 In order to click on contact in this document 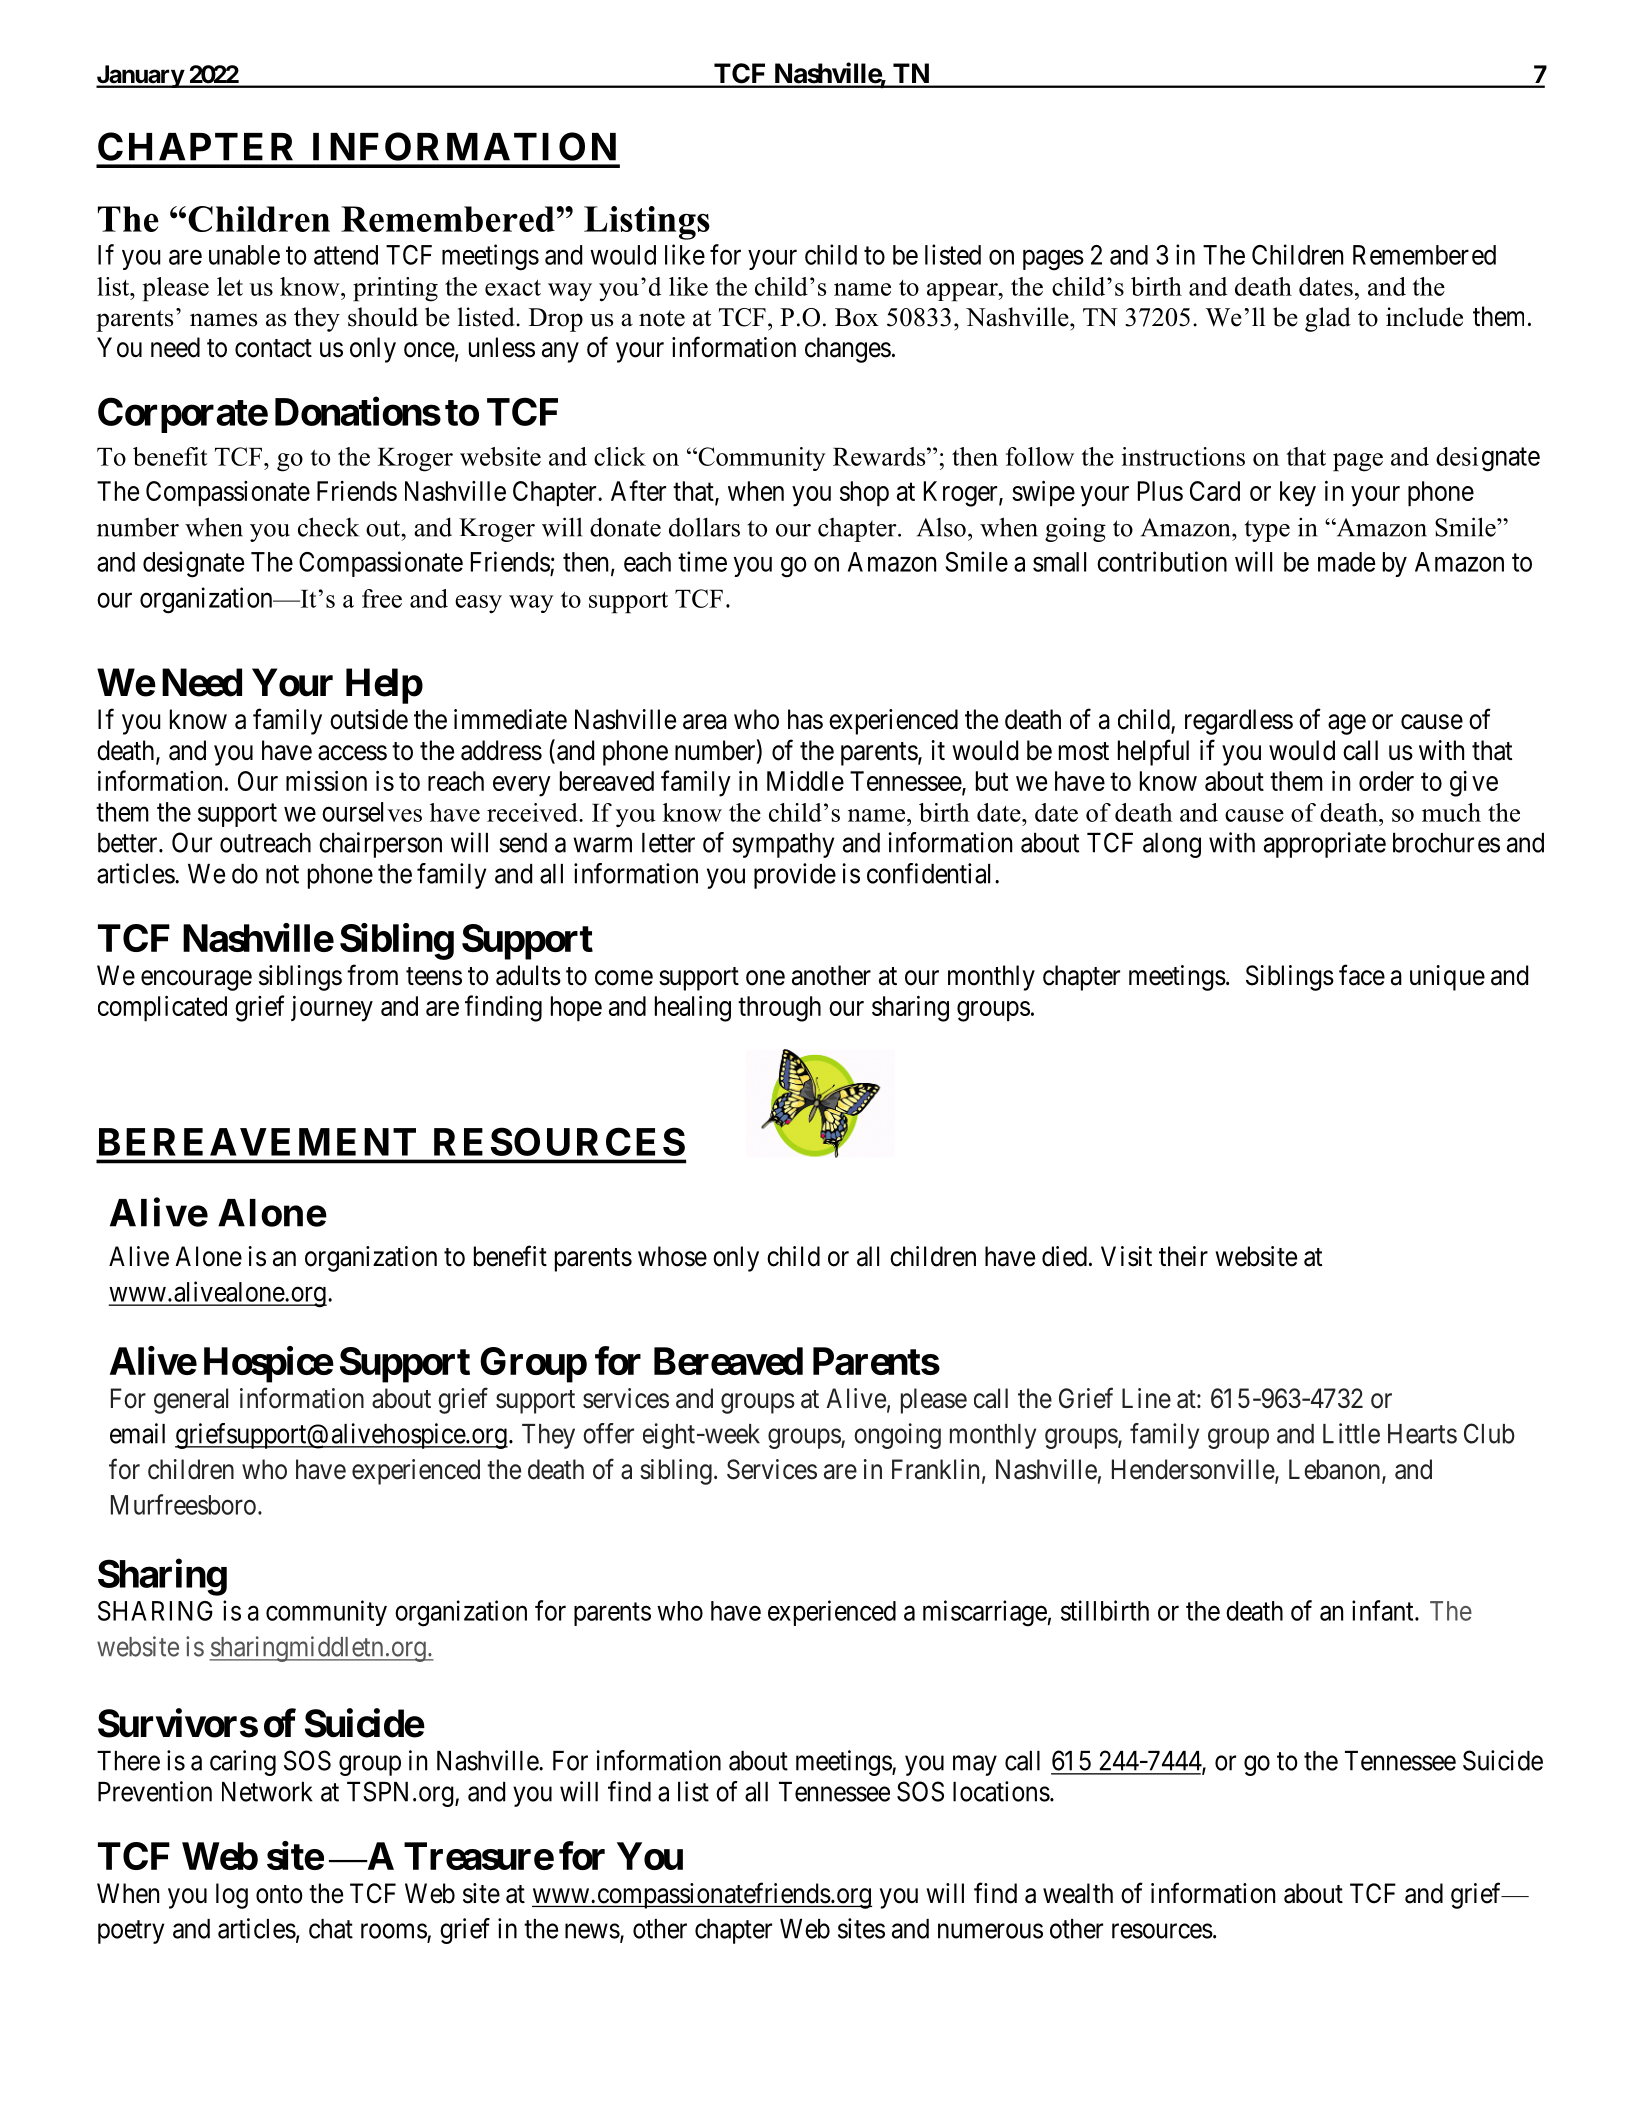, I will do `click(273, 348)`.
